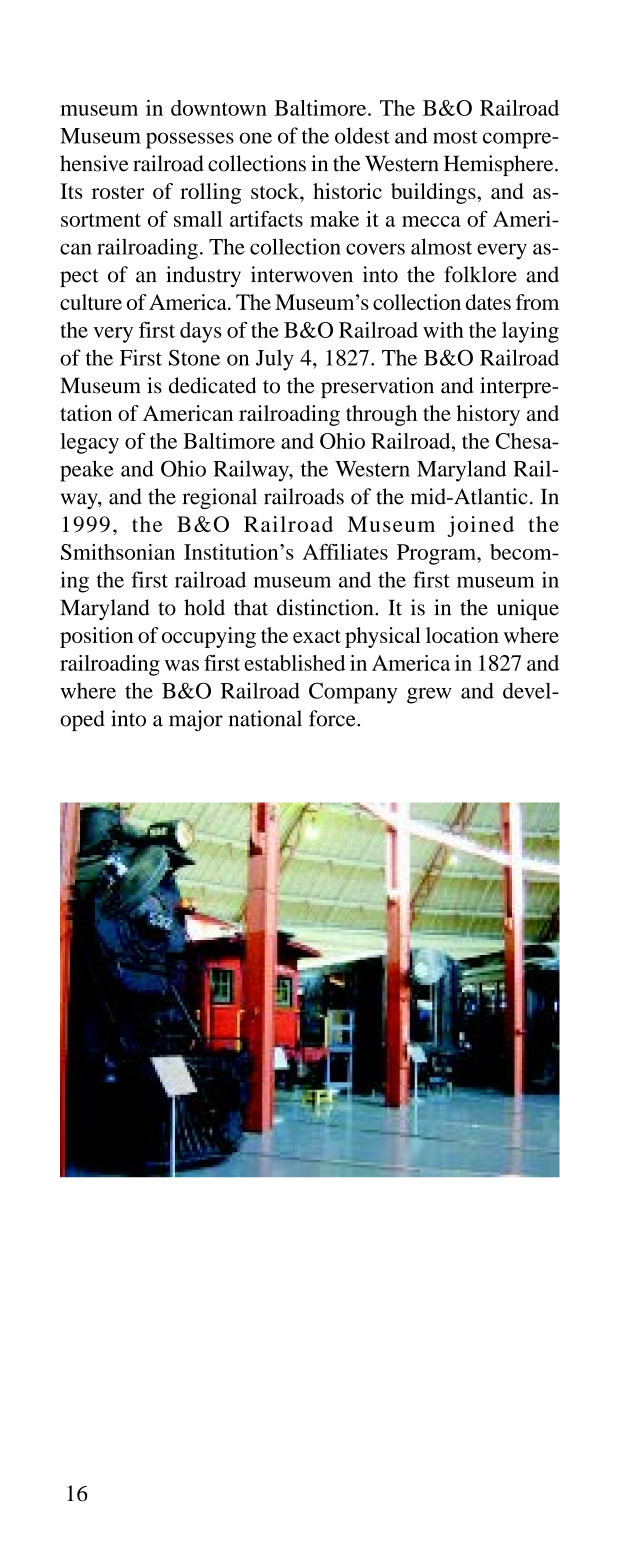 The image size is (624, 1568). I want to click on unique, so click(528, 609).
